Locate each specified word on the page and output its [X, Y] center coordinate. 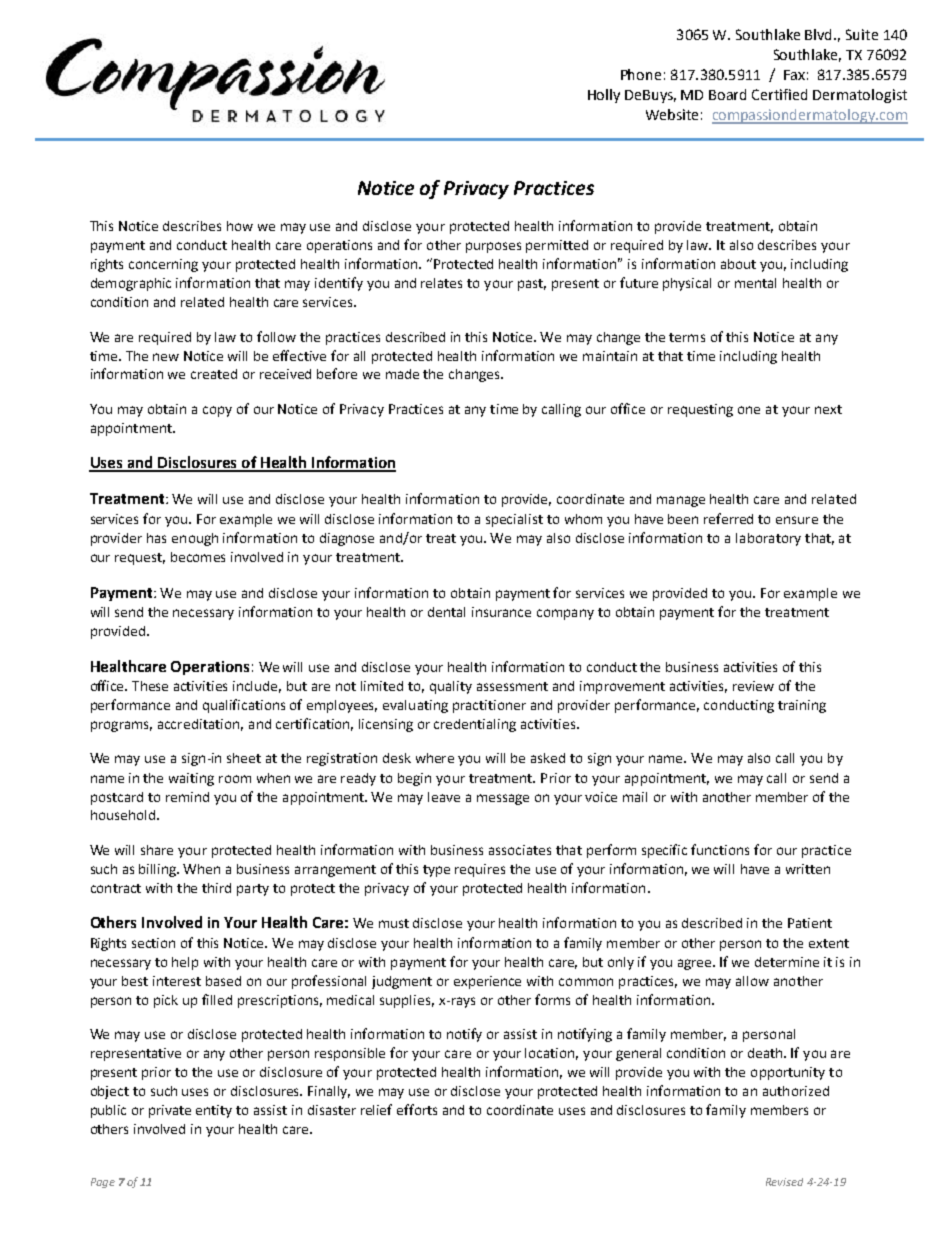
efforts [417, 1109]
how [240, 226]
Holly [604, 96]
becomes [198, 557]
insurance [501, 612]
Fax [794, 75]
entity [214, 1111]
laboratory [768, 539]
